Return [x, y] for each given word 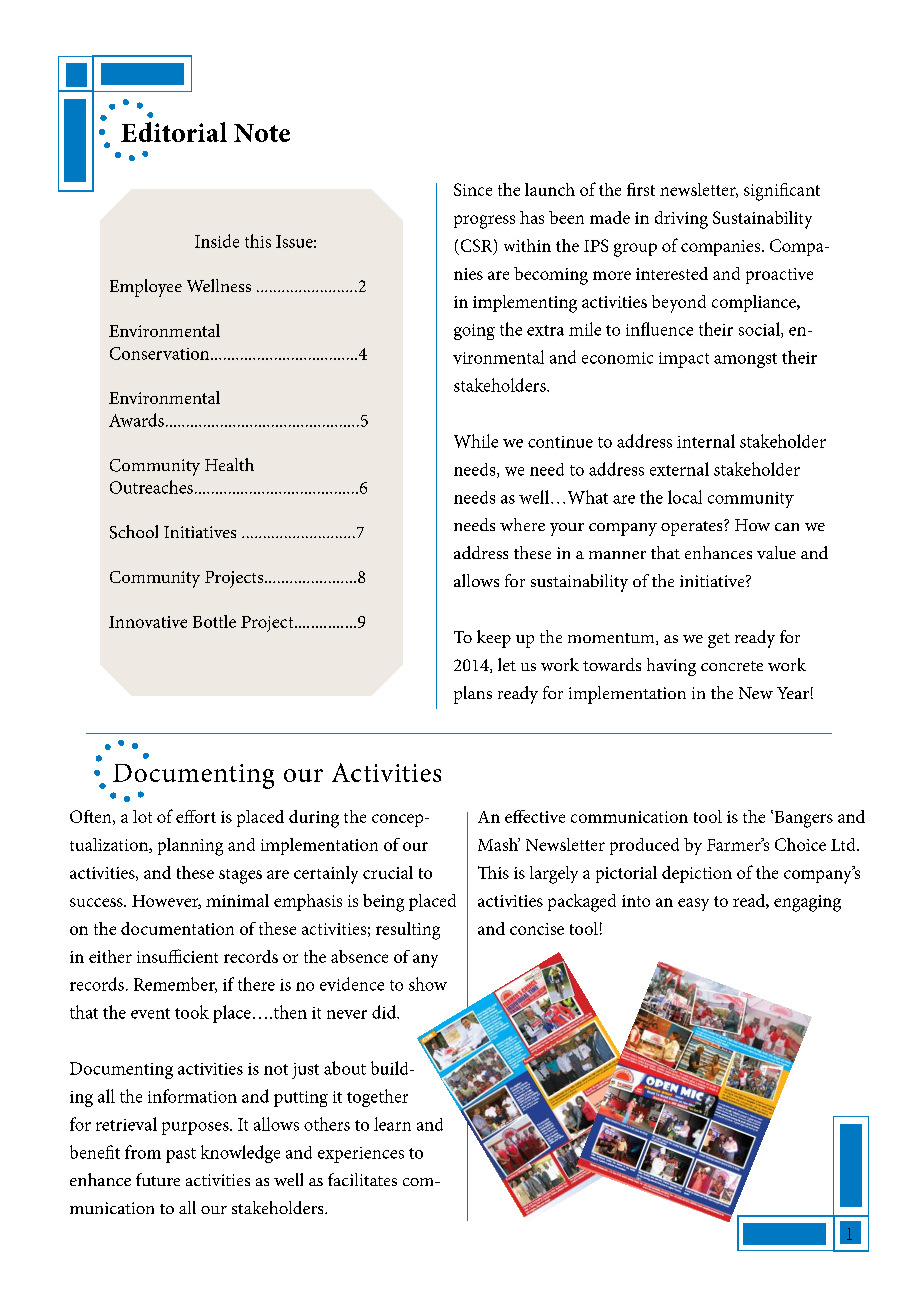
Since [473, 189]
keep [494, 639]
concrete [732, 666]
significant [782, 192]
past [181, 1155]
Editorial [174, 132]
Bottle [214, 621]
